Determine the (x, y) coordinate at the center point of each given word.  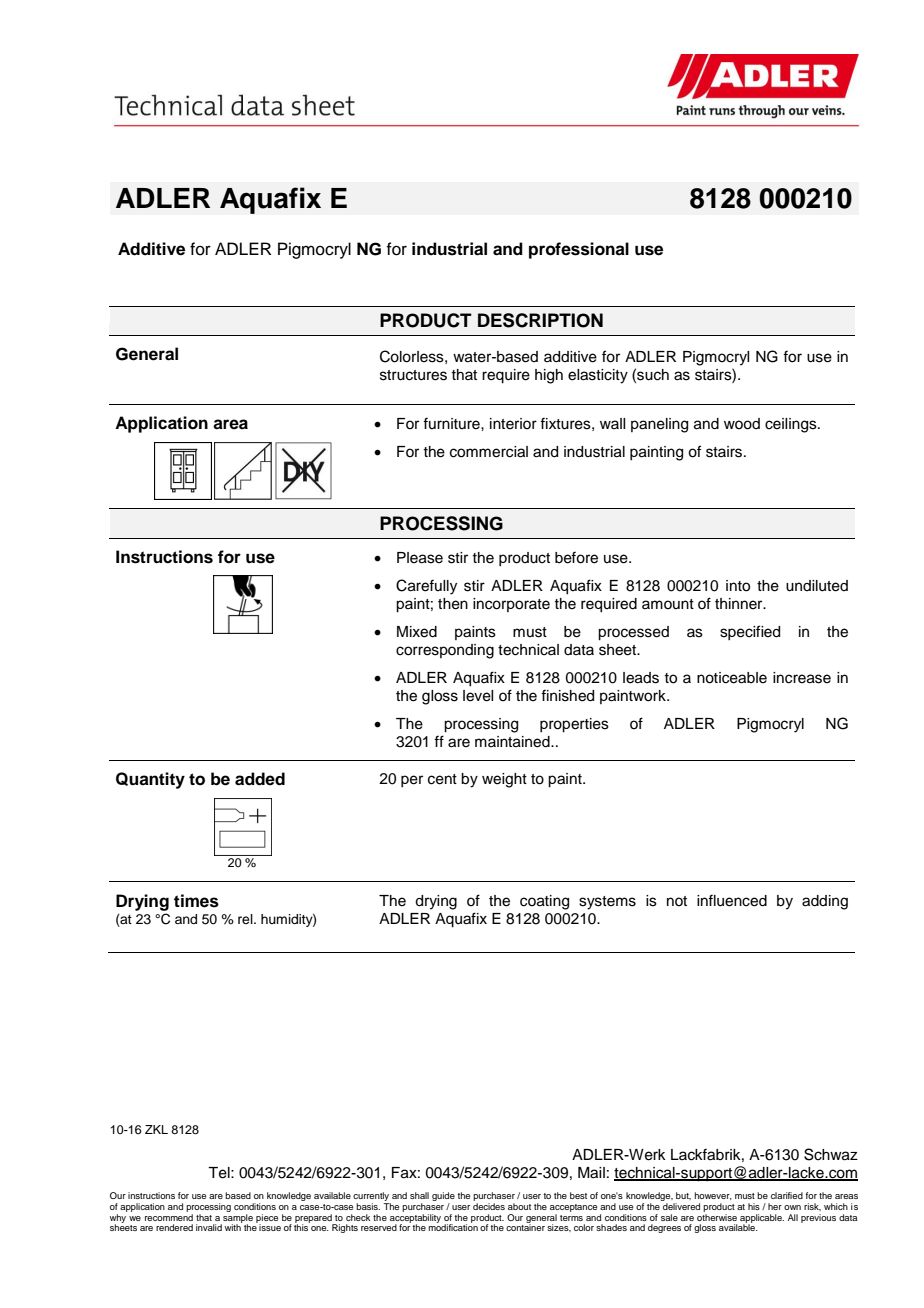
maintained (513, 742)
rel (246, 919)
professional (579, 250)
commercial (489, 452)
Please (420, 558)
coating (544, 902)
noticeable (732, 678)
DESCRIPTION (540, 320)
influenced (732, 900)
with (233, 1226)
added (260, 779)
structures (413, 375)
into (738, 586)
